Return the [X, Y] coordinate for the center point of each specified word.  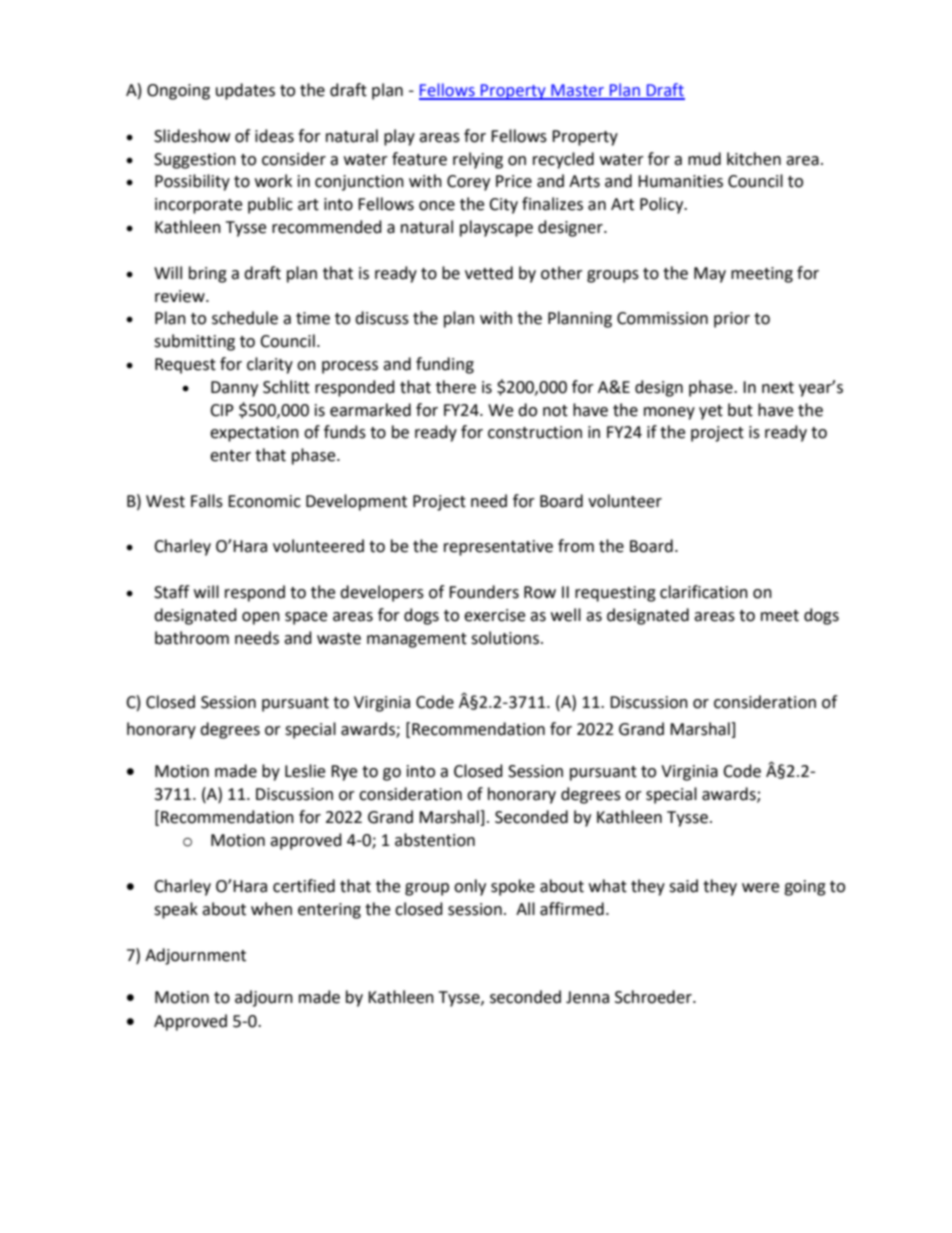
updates [245, 91]
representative [498, 548]
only [470, 887]
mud [704, 159]
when [271, 909]
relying [478, 160]
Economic [264, 501]
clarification [704, 592]
